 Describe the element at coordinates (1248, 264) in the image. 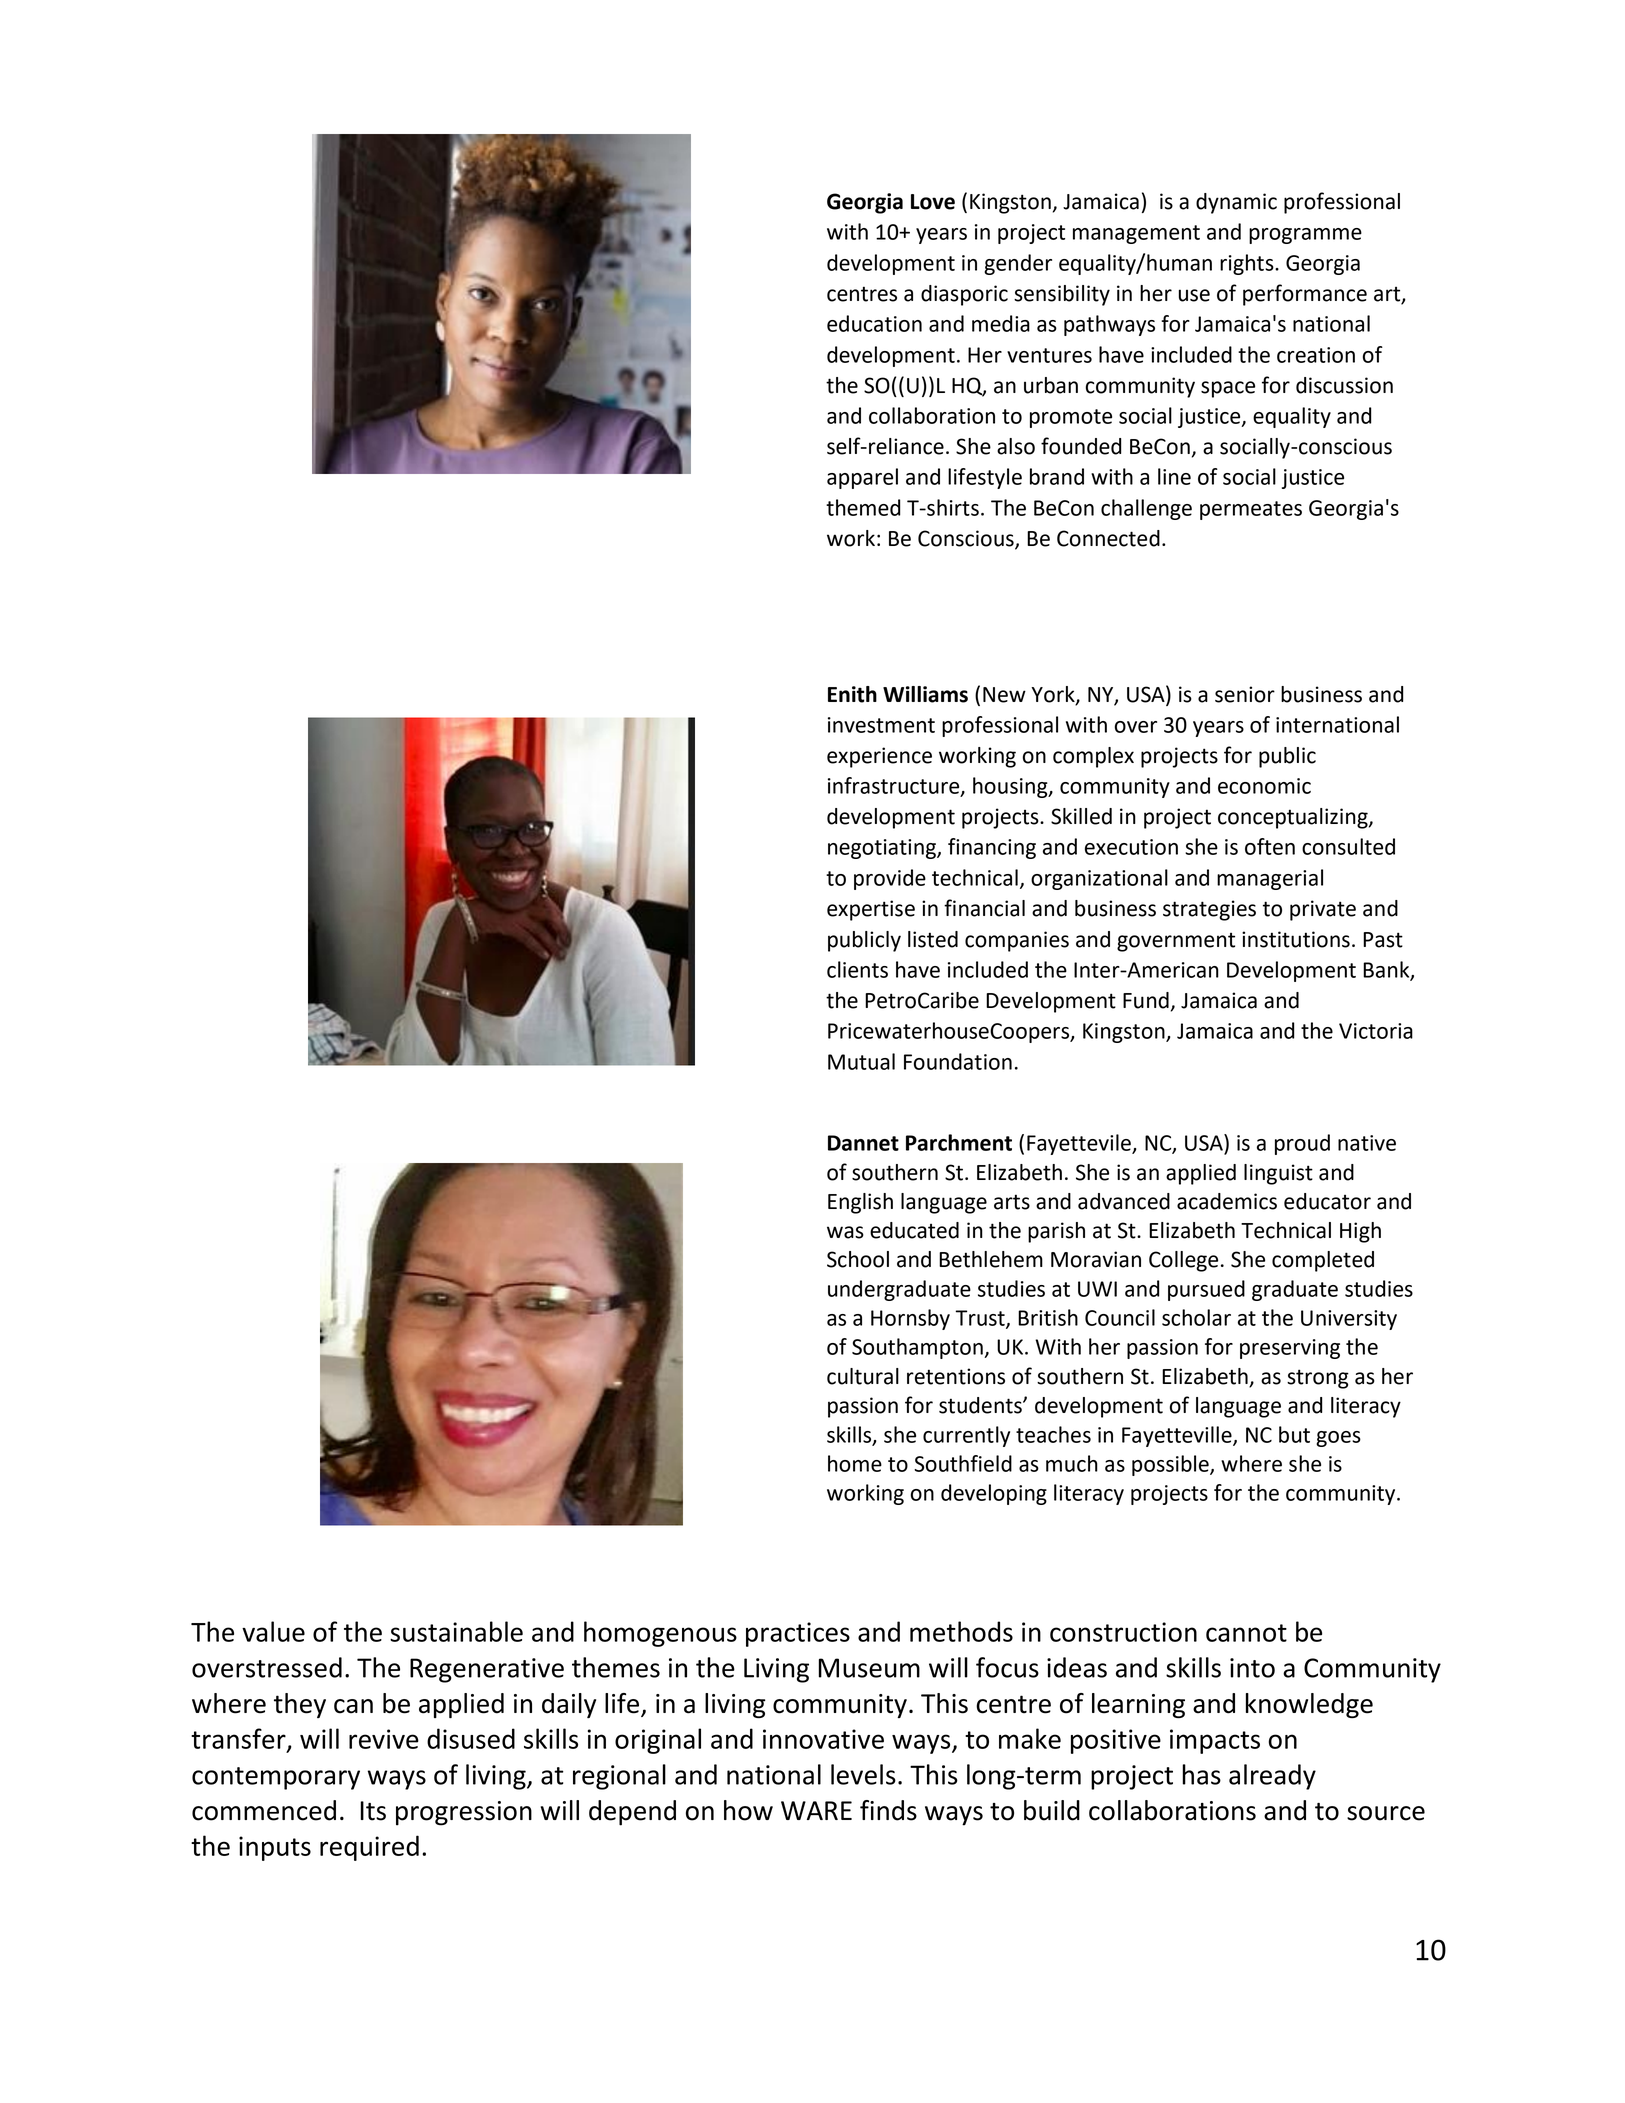

I see `rights` at that location.
